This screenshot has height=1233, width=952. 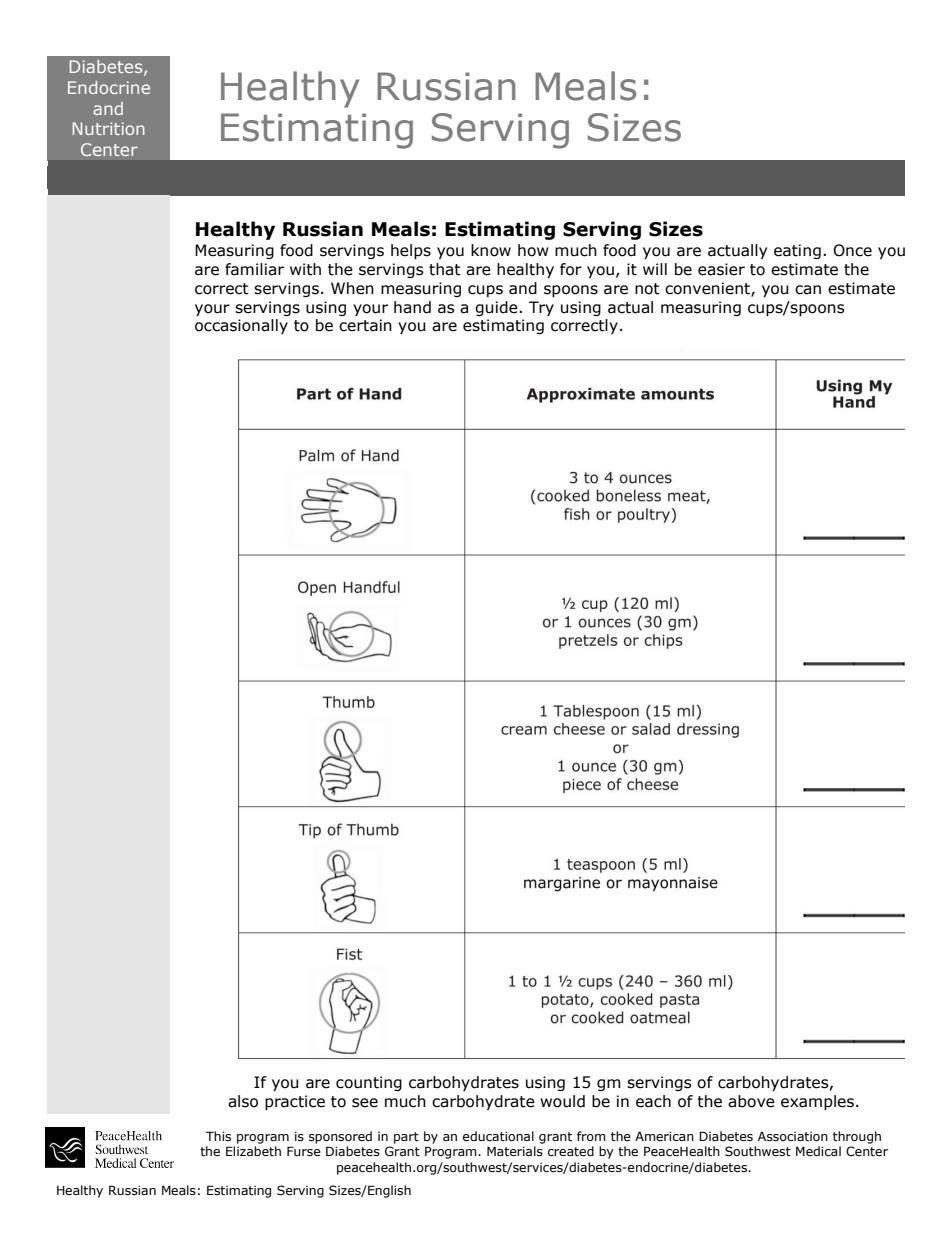 What do you see at coordinates (109, 128) in the screenshot?
I see `Nutrition` at bounding box center [109, 128].
